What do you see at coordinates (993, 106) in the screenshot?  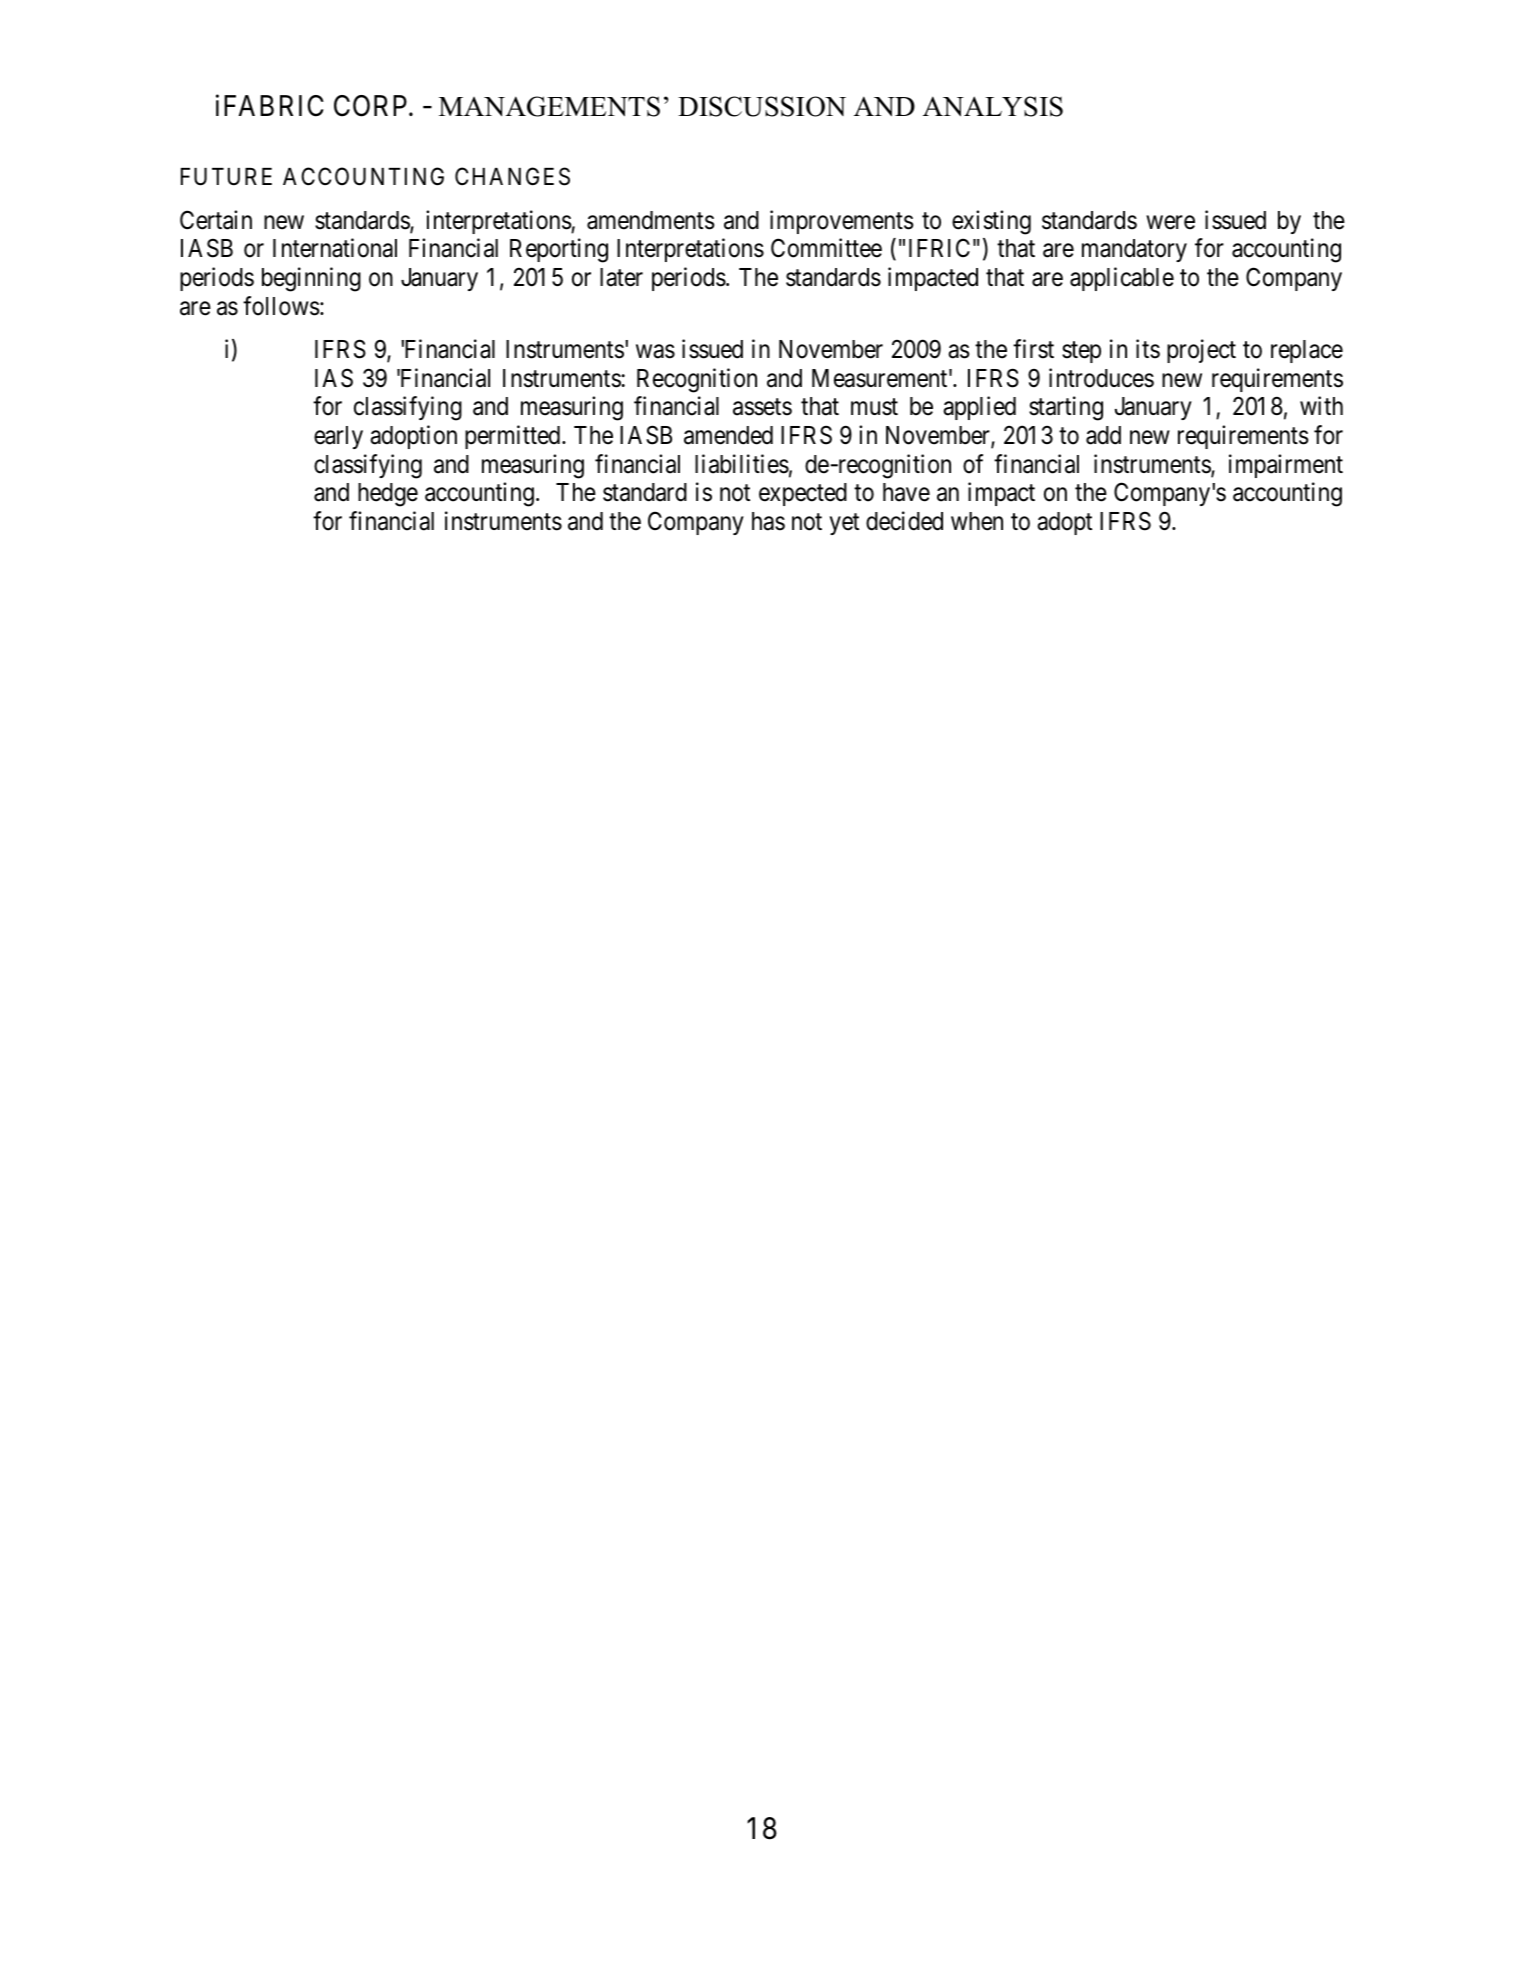 I see `ANALYSIS` at bounding box center [993, 106].
